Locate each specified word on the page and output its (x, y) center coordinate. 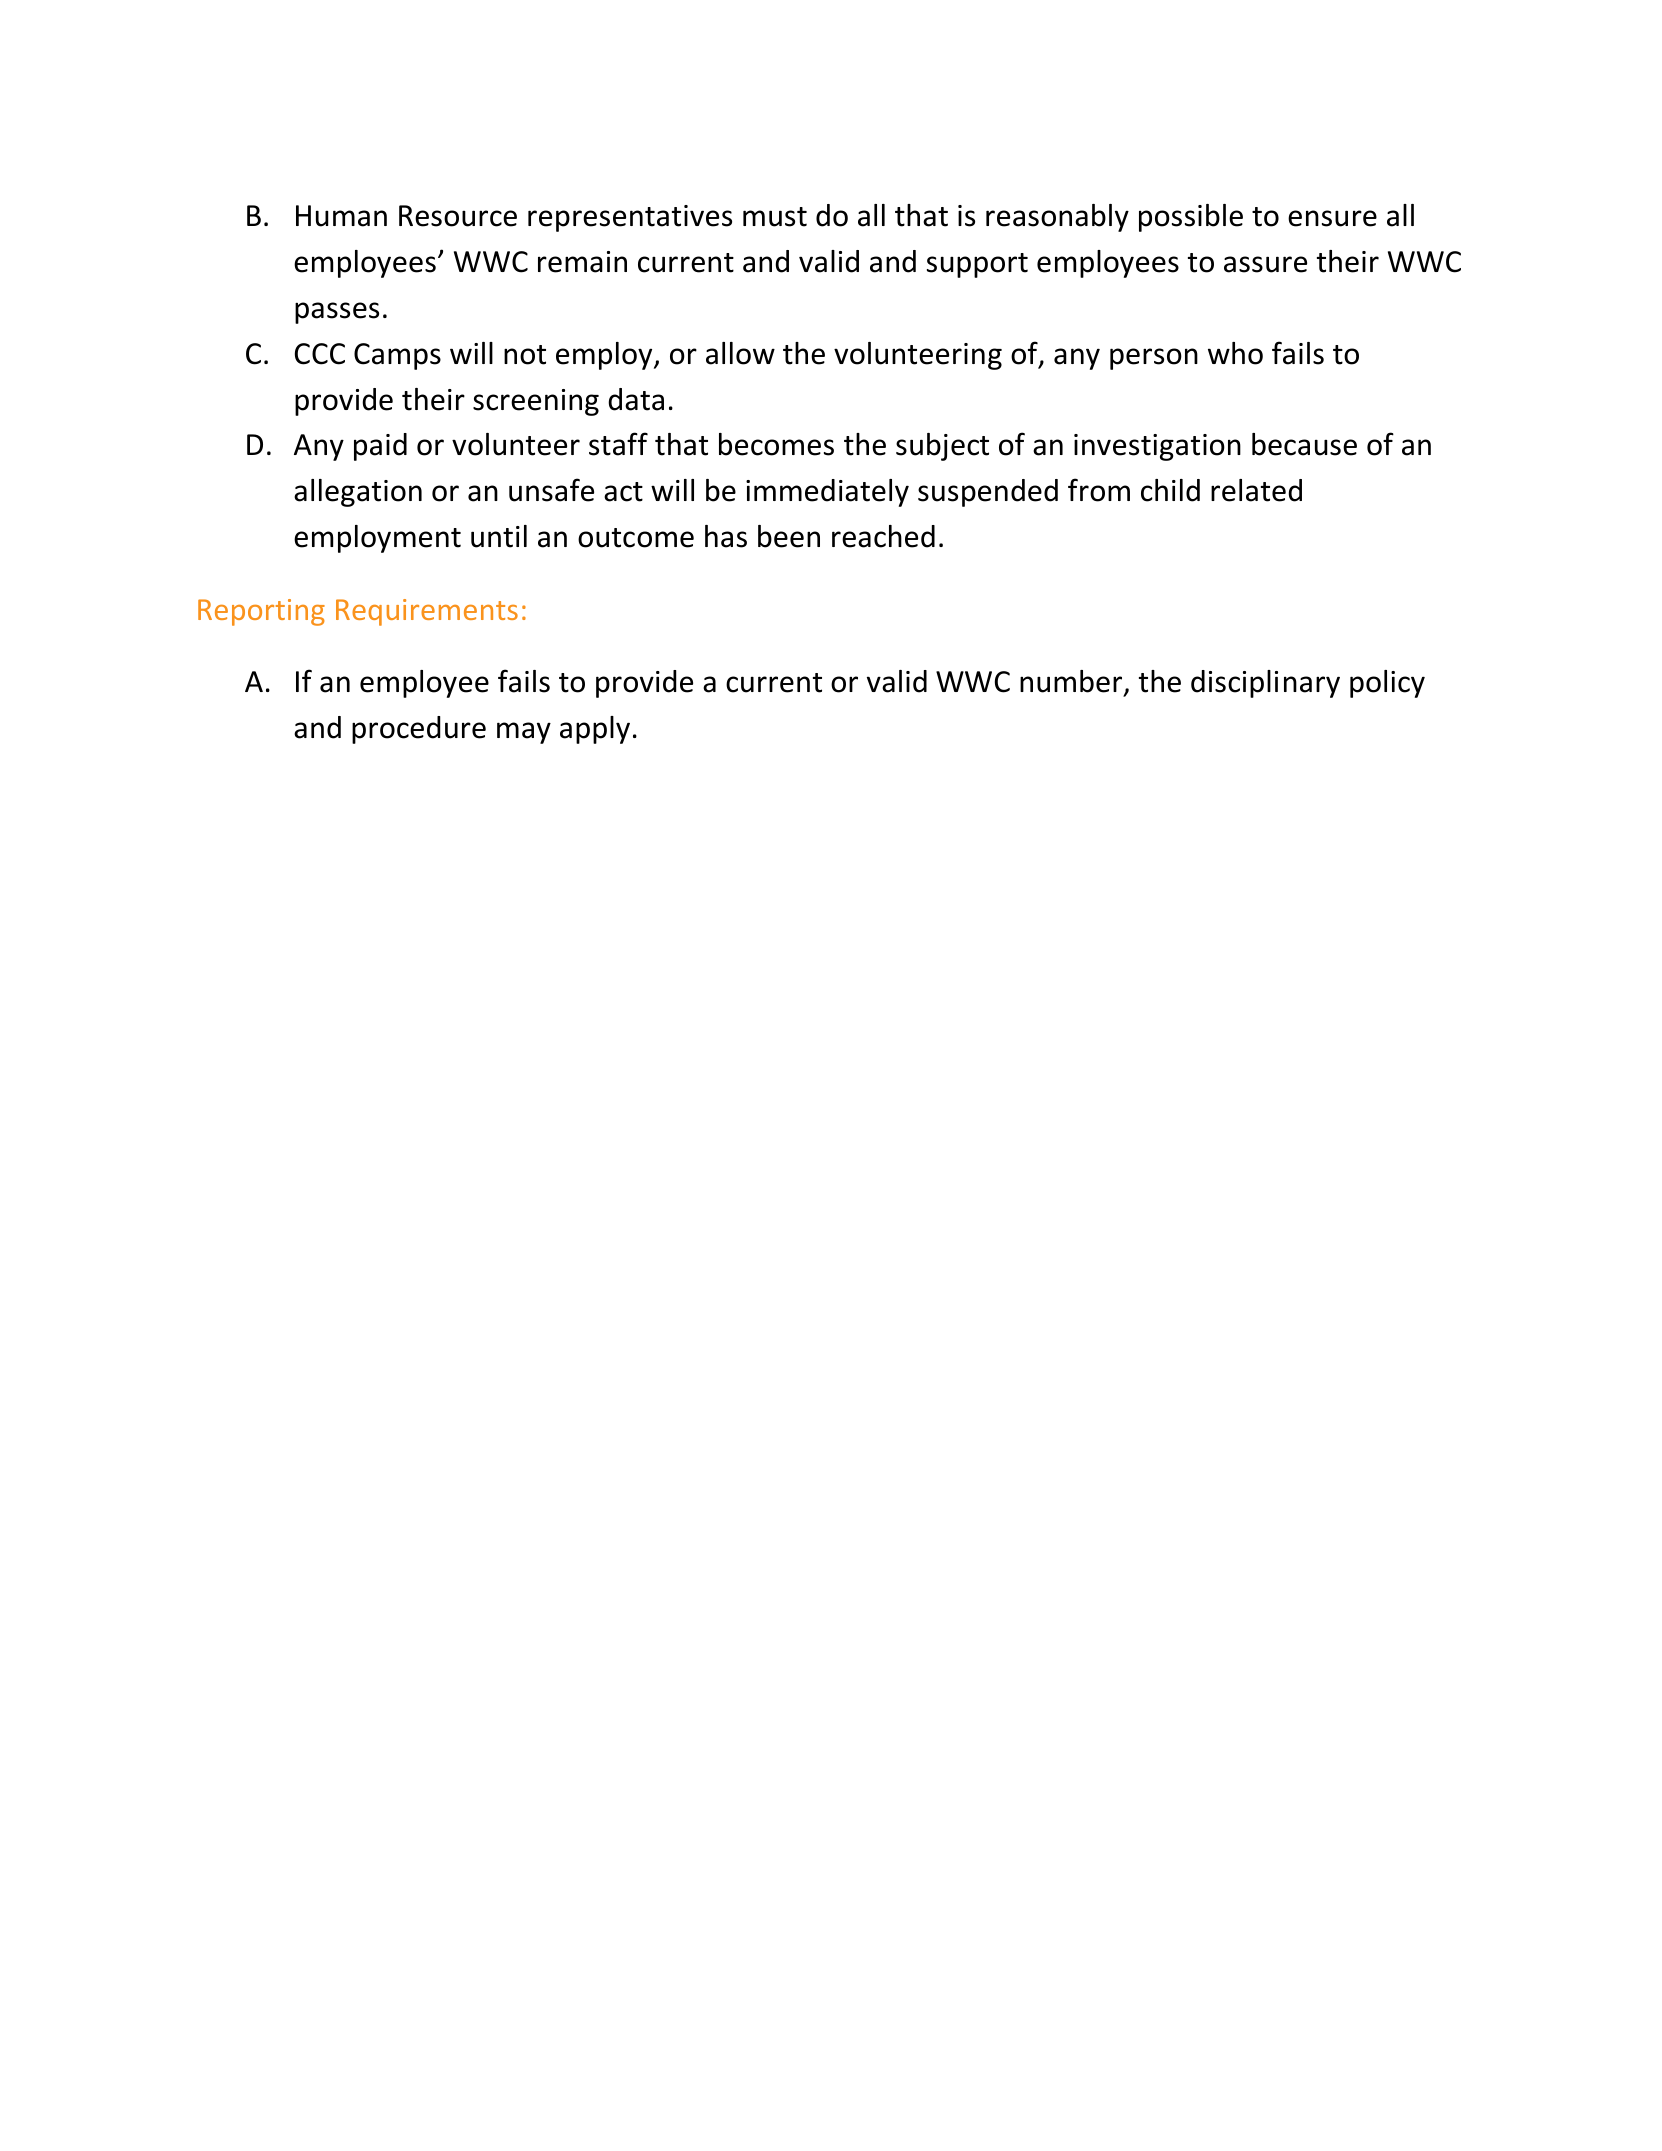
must (775, 217)
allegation (358, 493)
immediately (827, 493)
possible (1191, 218)
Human (341, 216)
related (1256, 490)
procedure (419, 730)
